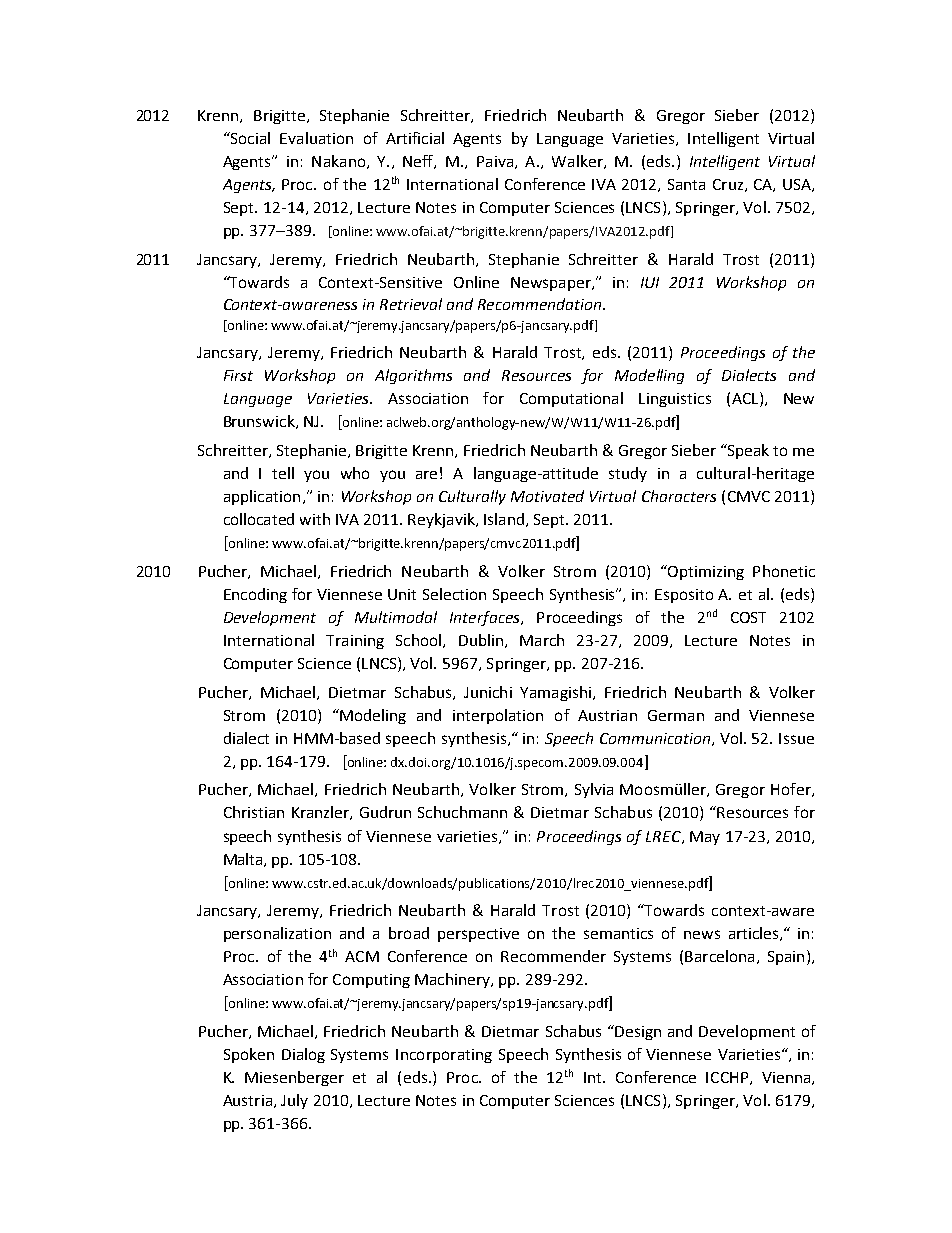 Image resolution: width=952 pixels, height=1233 pixels. I want to click on Incorporating, so click(444, 1056).
